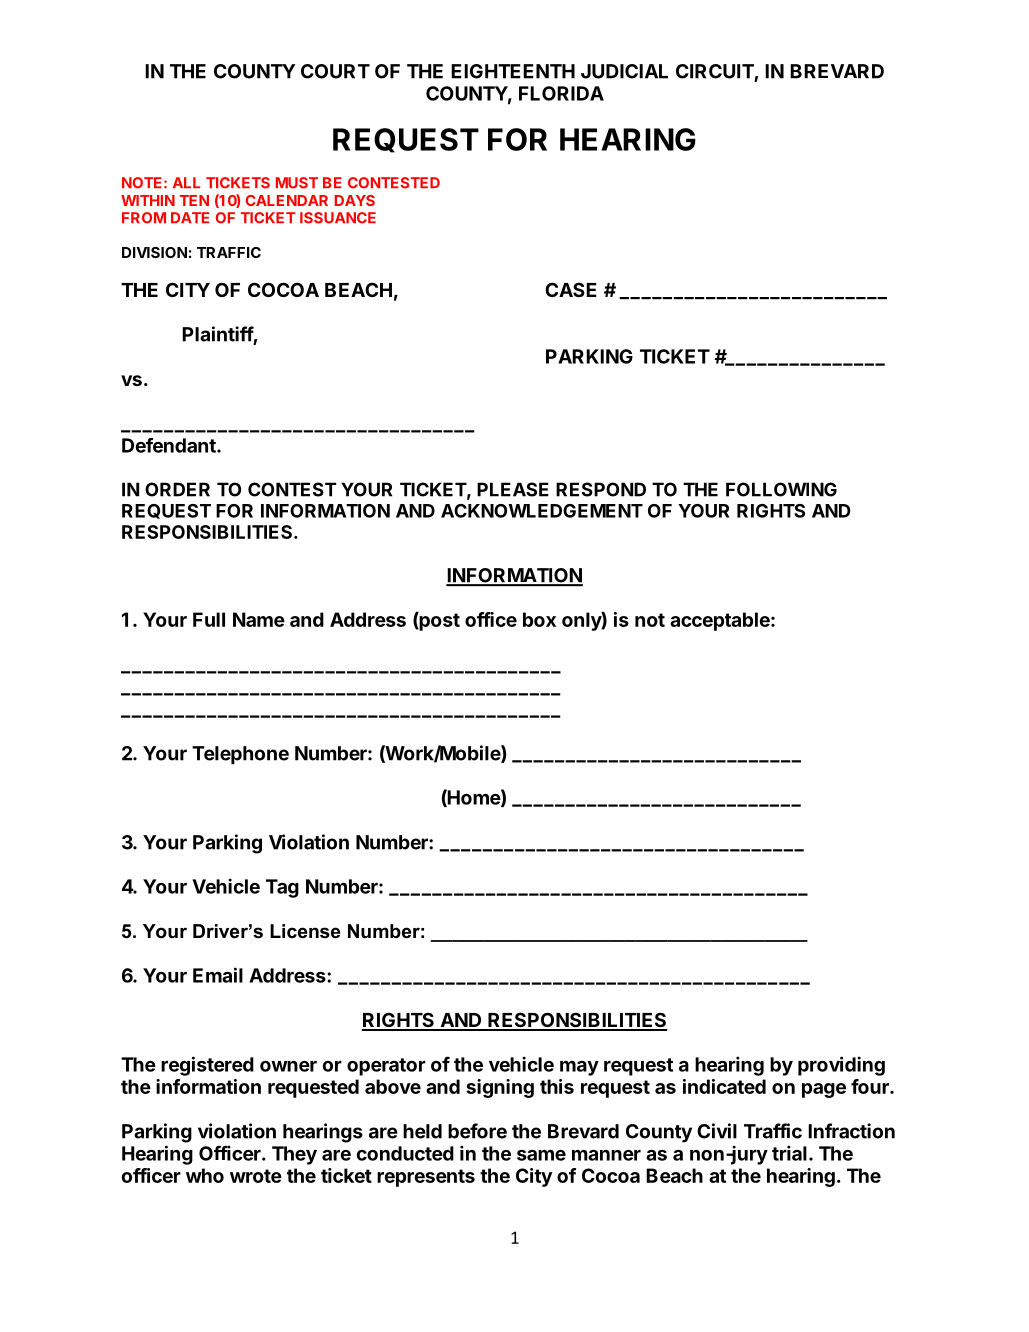  I want to click on EIGHTEENTH, so click(513, 71).
